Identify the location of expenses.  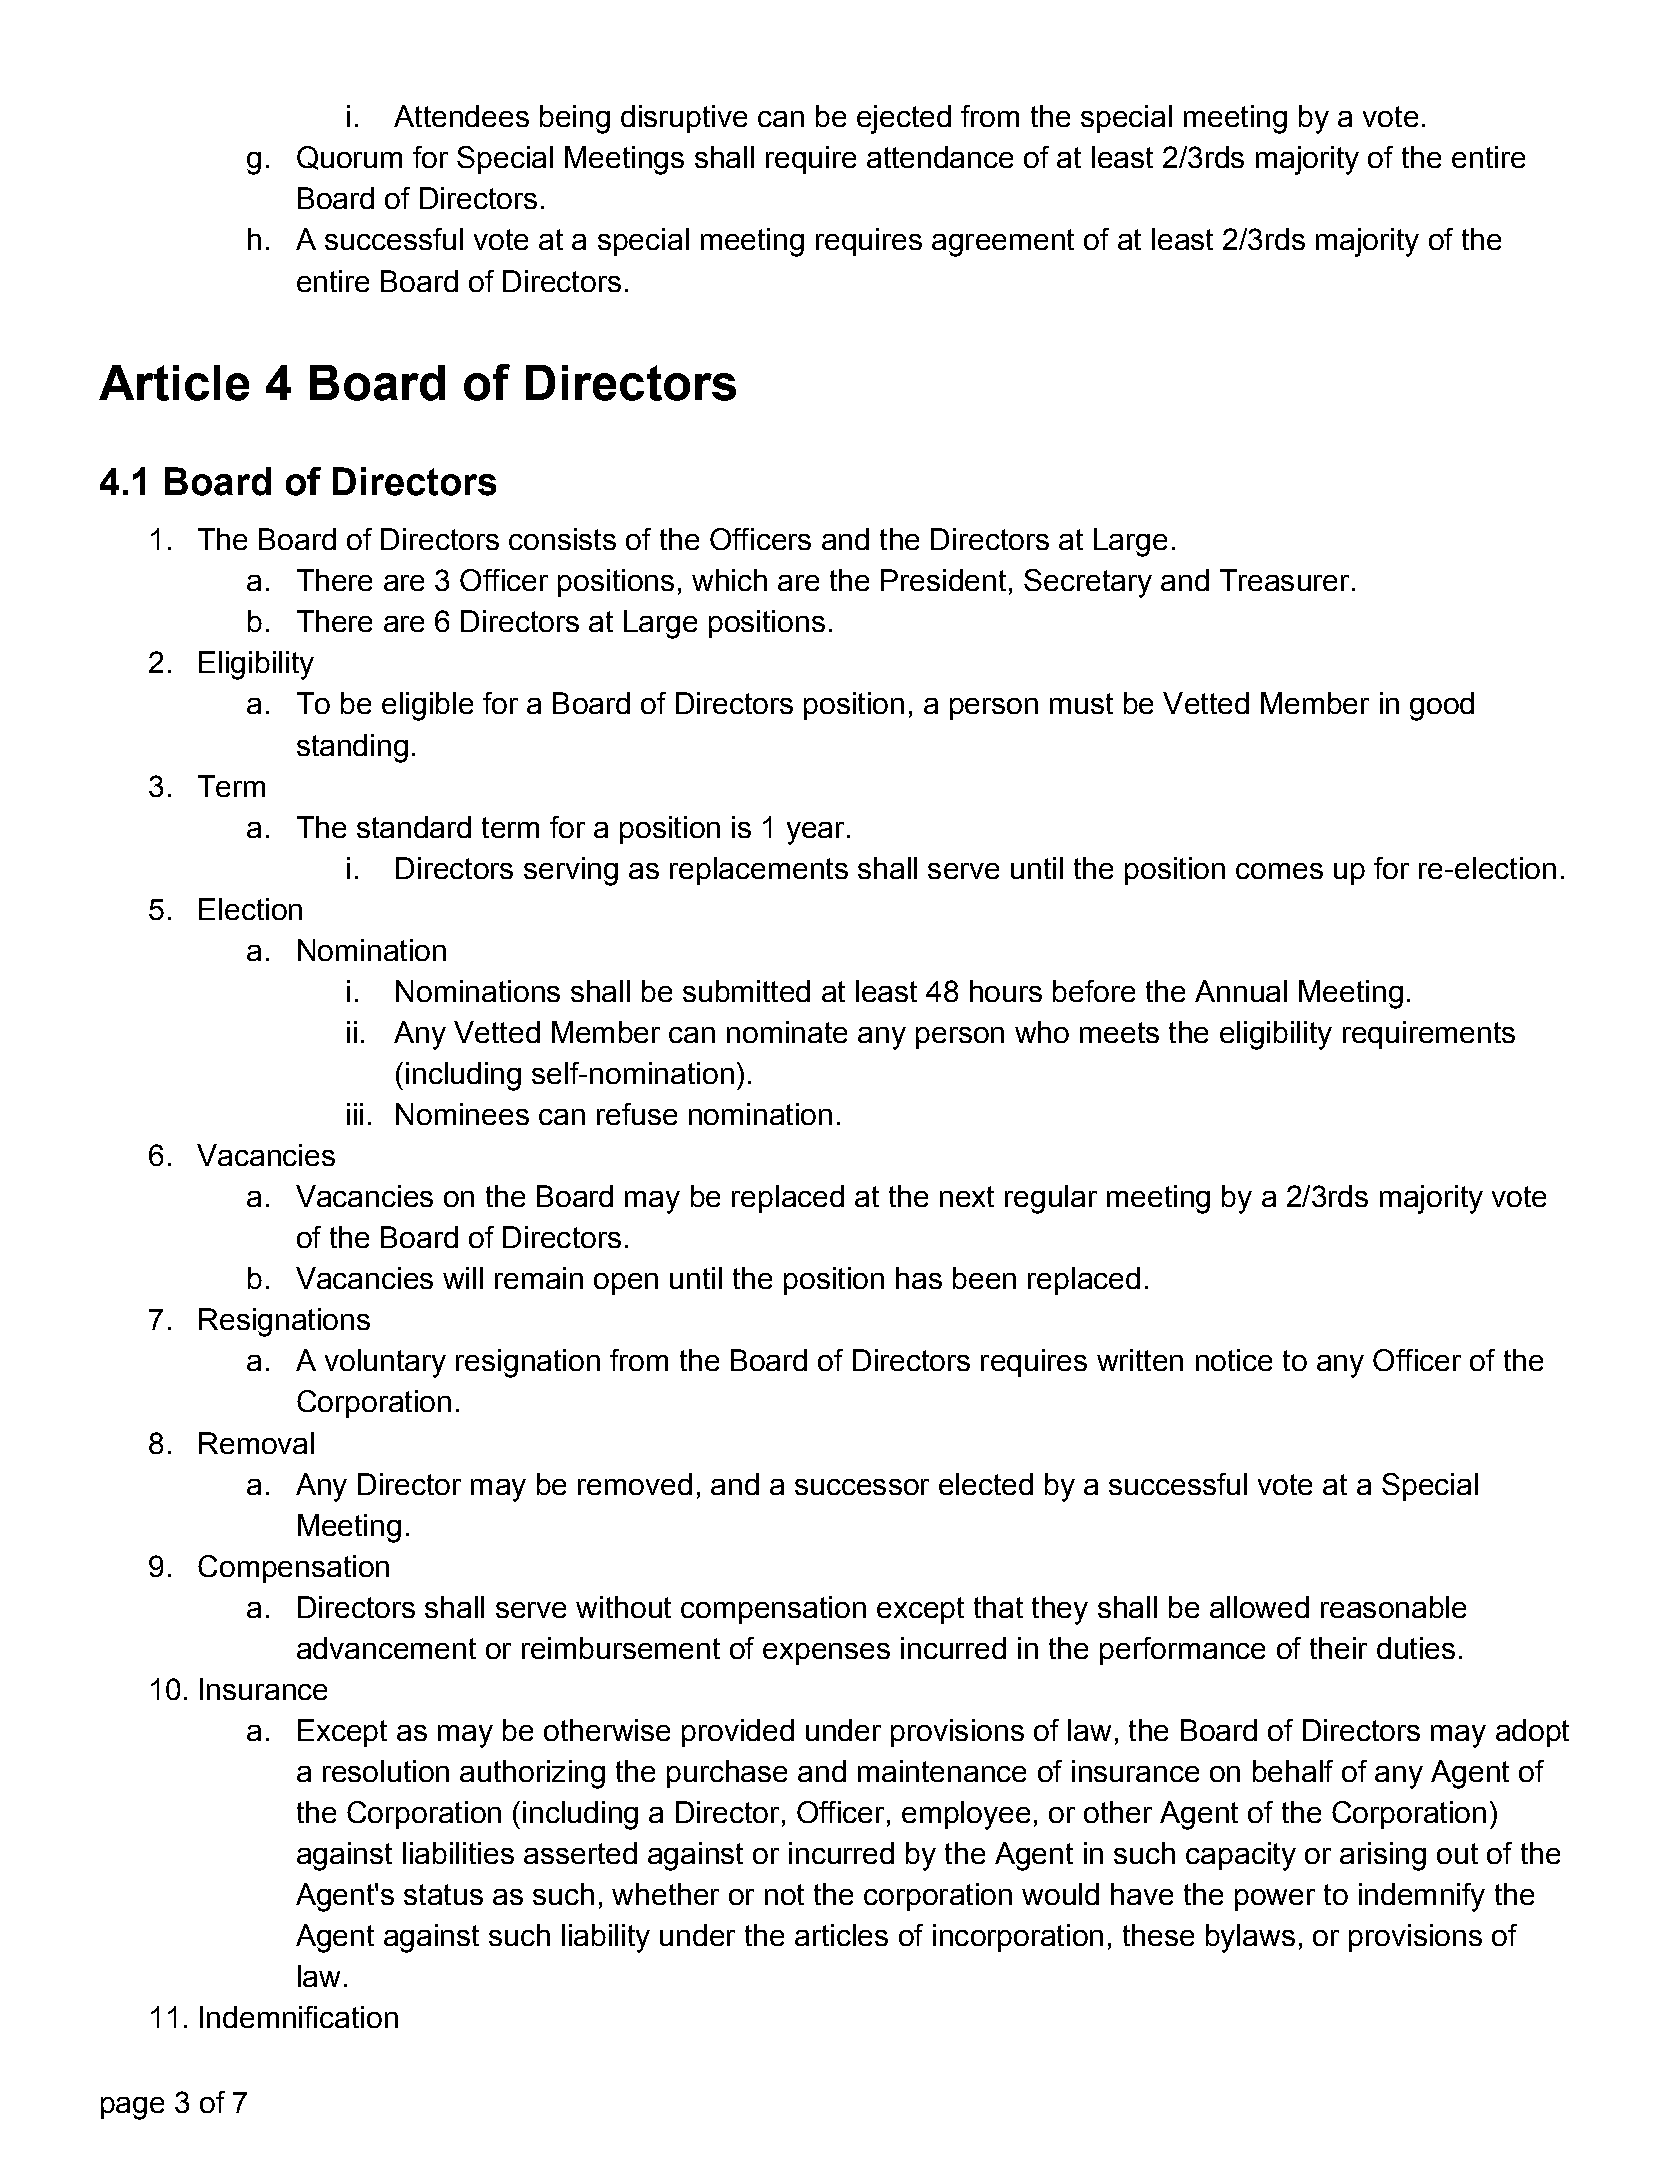
(826, 1654).
